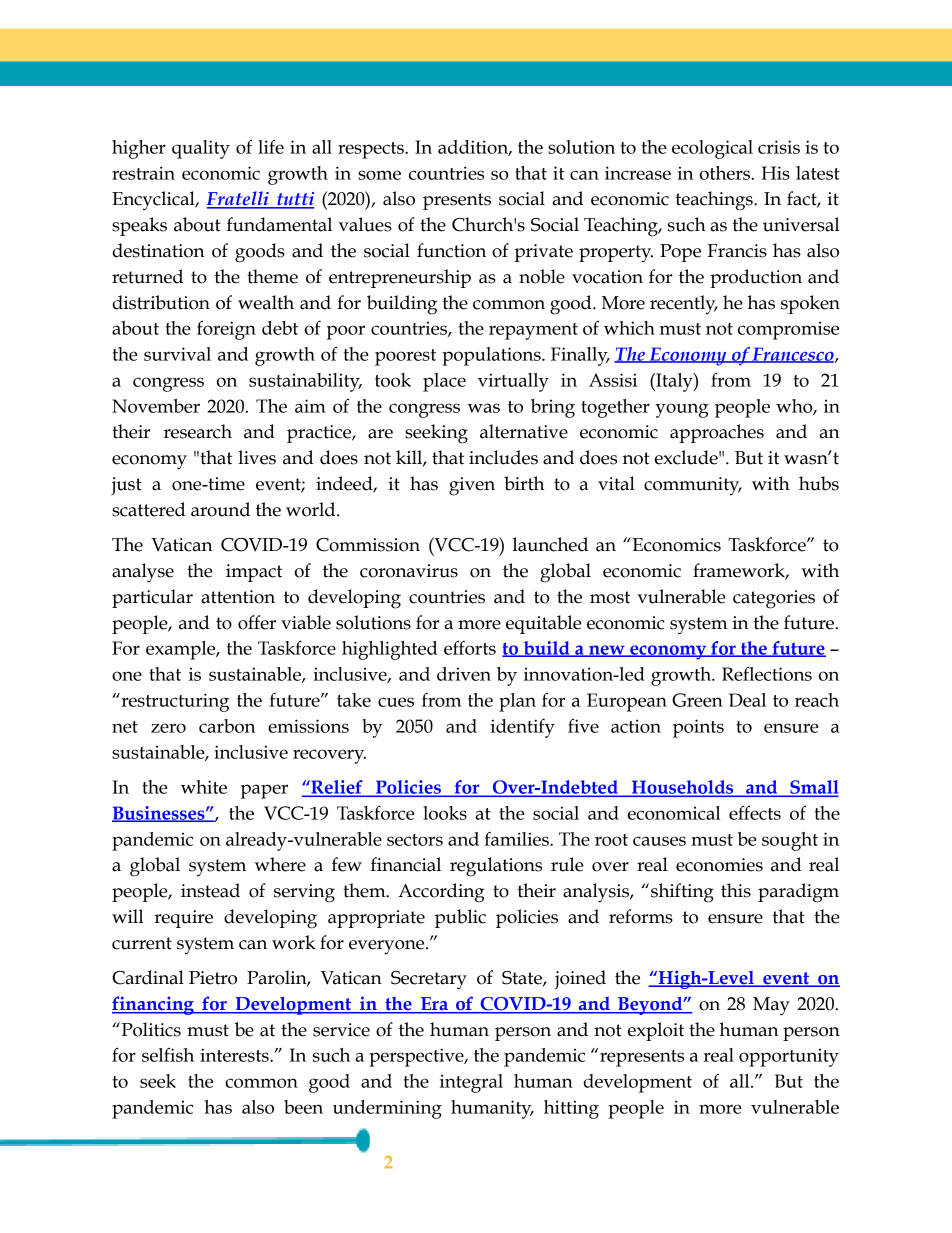  I want to click on offer, so click(257, 622).
